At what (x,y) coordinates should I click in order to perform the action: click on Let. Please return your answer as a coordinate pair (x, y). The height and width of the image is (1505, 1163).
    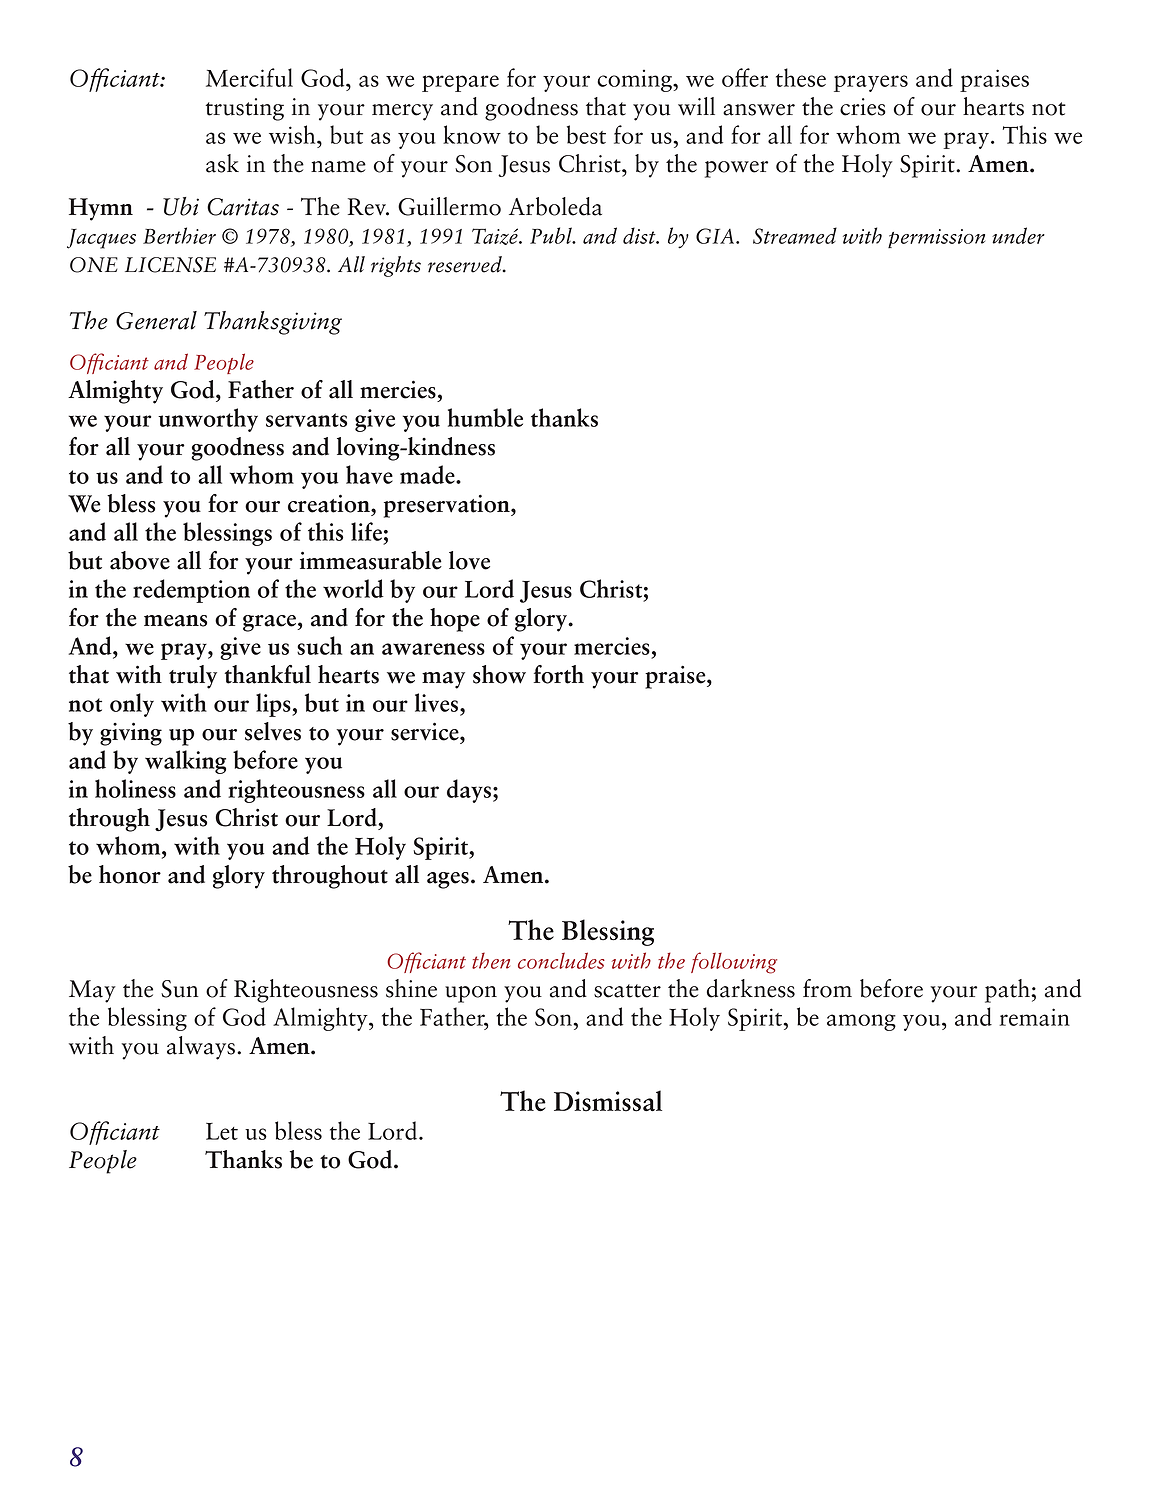
    Looking at the image, I should click on (222, 1131).
